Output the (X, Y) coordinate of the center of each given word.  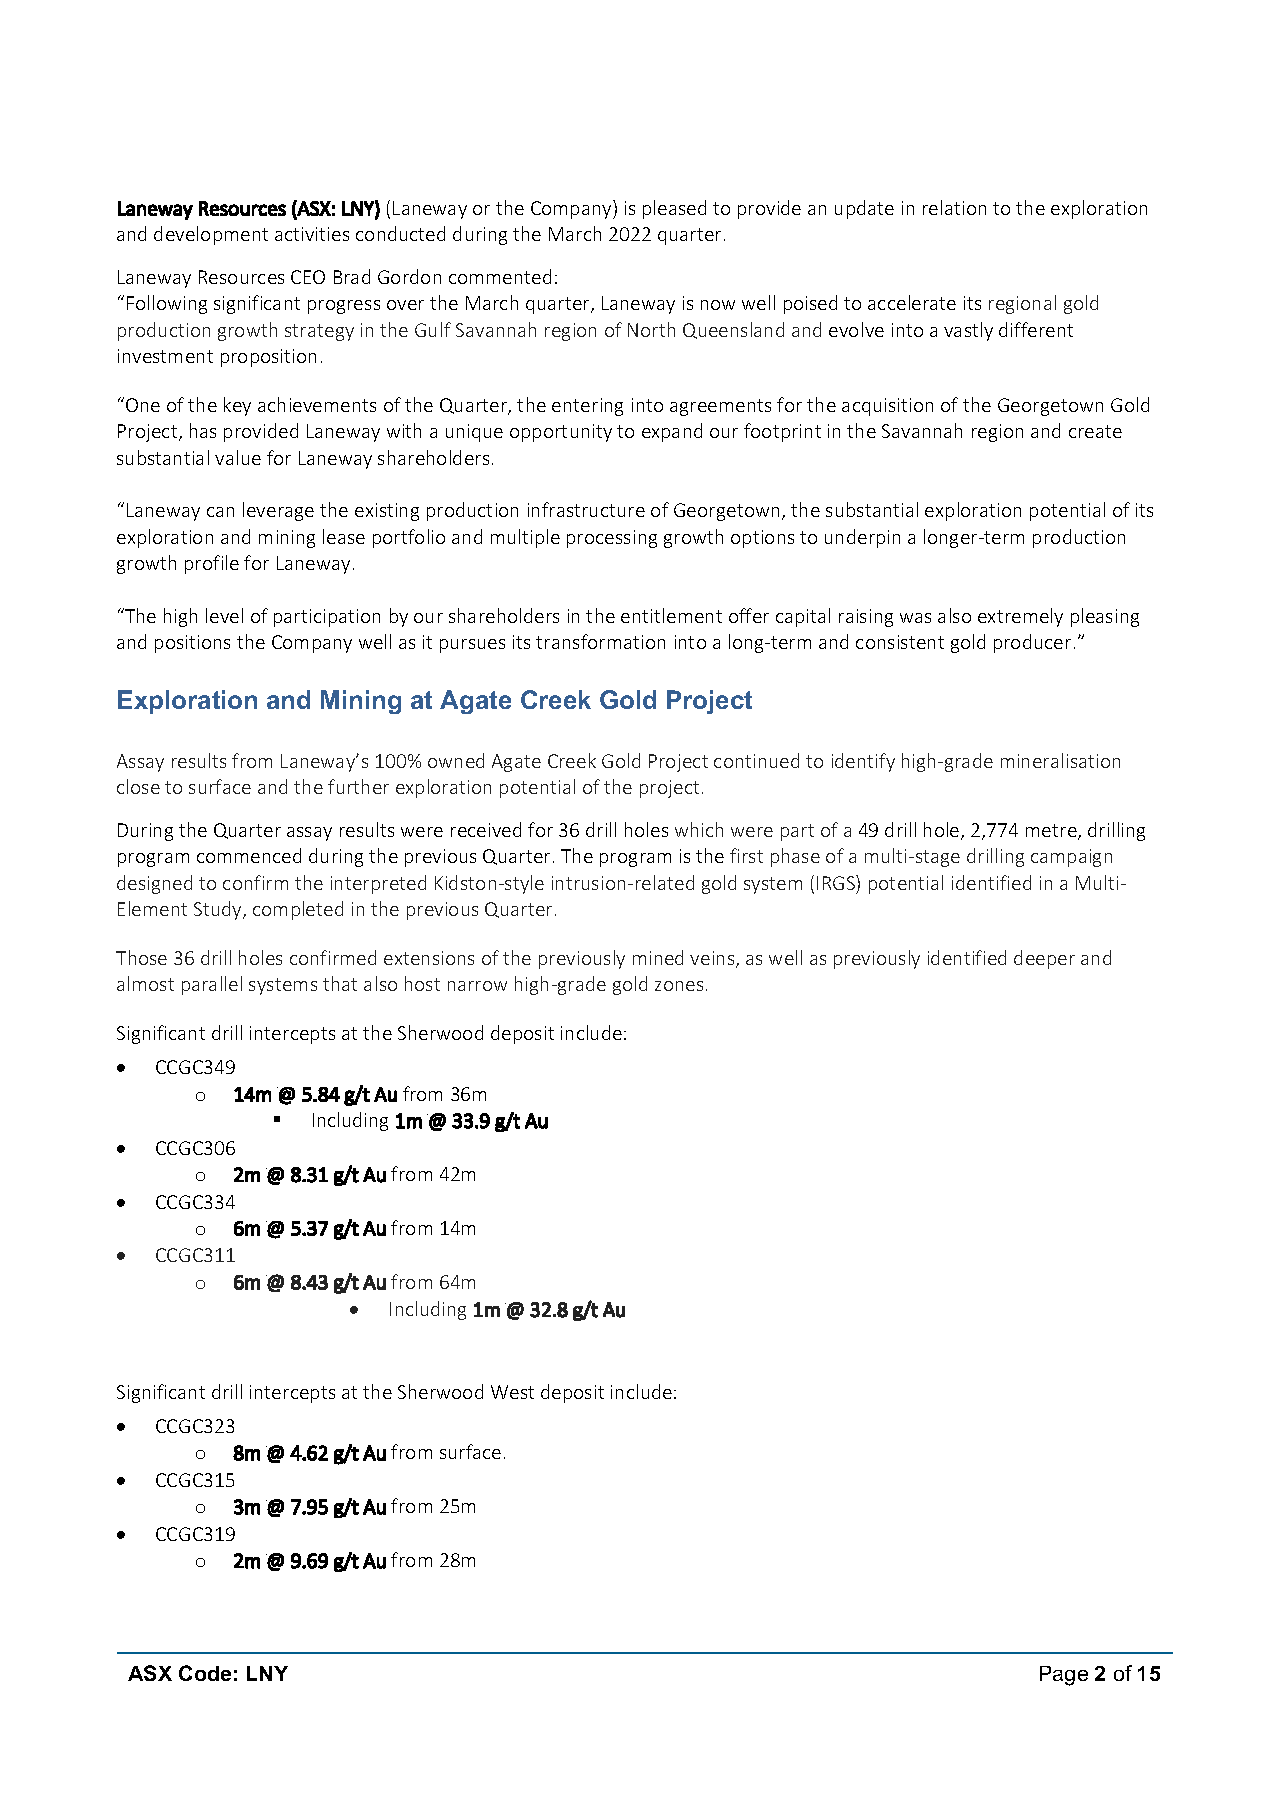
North (651, 329)
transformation (600, 641)
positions (192, 644)
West (512, 1392)
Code (205, 1673)
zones (679, 986)
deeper (1044, 959)
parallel (212, 985)
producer (1032, 643)
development (211, 235)
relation (954, 207)
